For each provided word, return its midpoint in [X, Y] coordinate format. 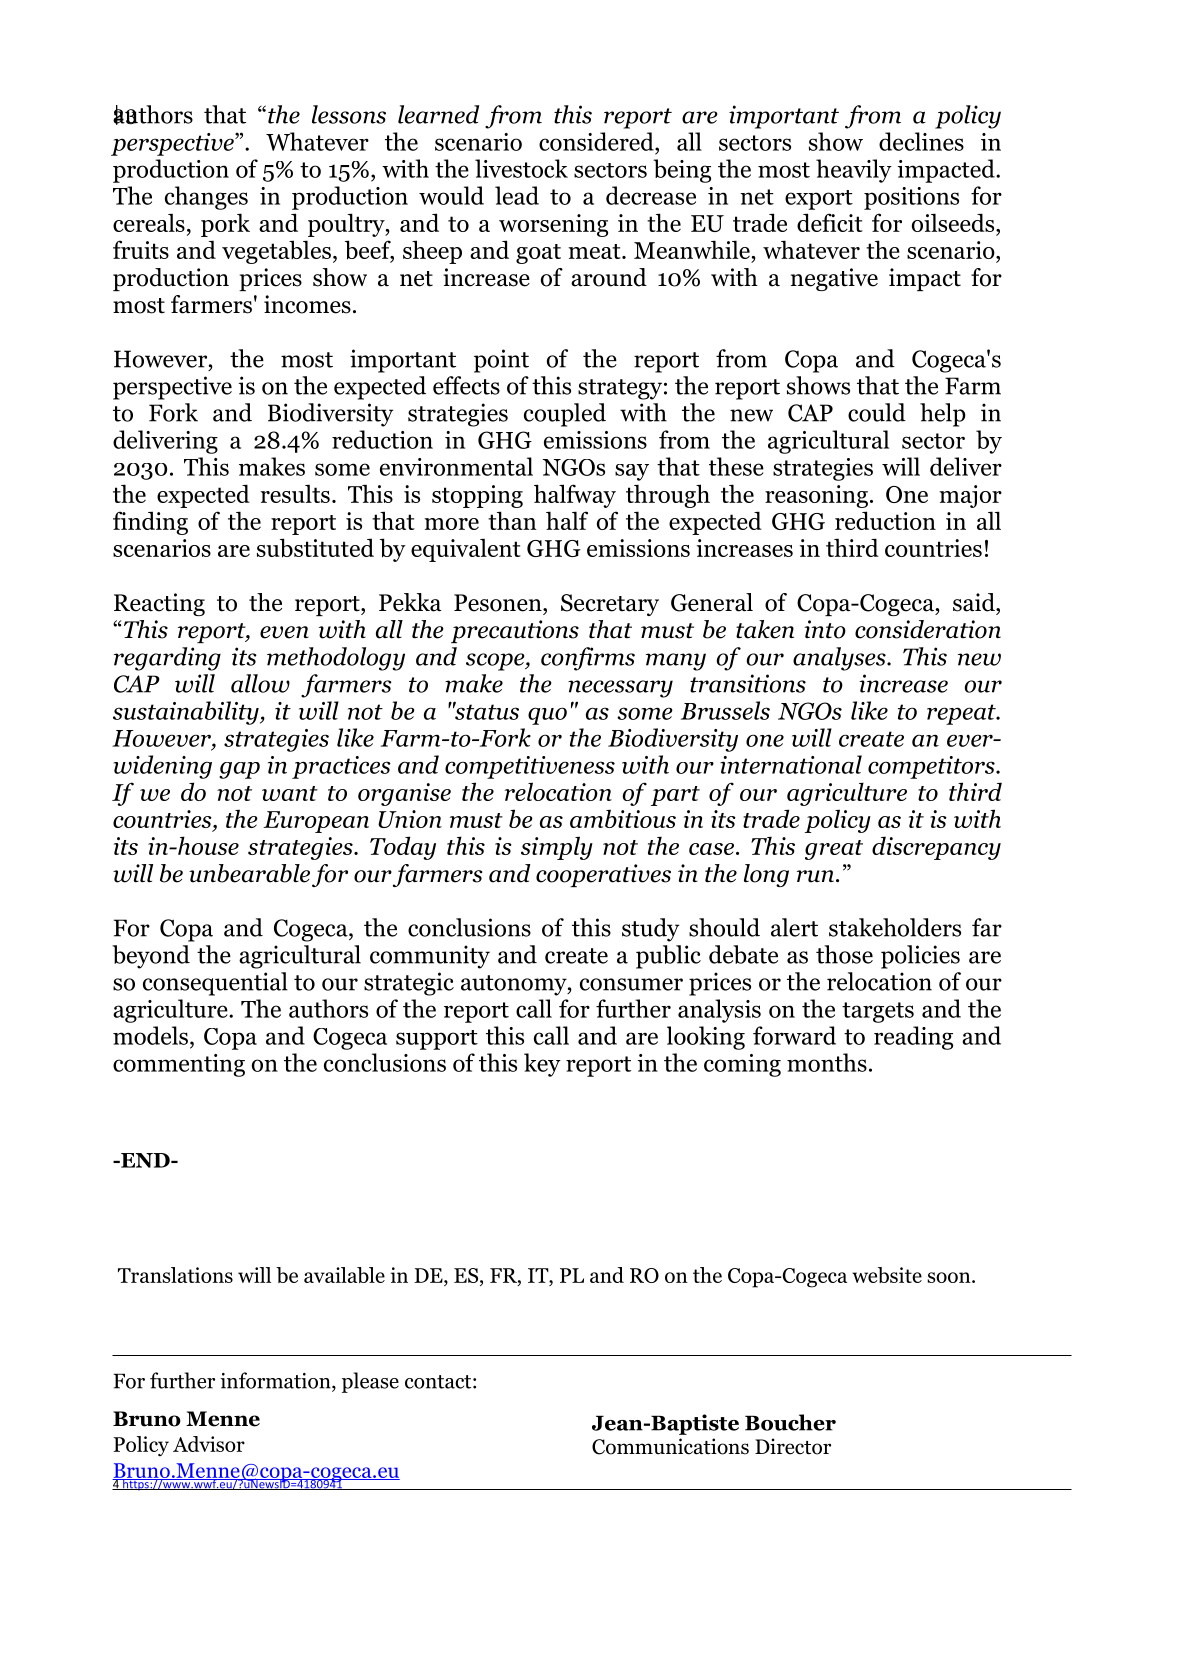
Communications [670, 1446]
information [276, 1381]
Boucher [790, 1422]
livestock [521, 168]
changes [206, 198]
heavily [854, 171]
